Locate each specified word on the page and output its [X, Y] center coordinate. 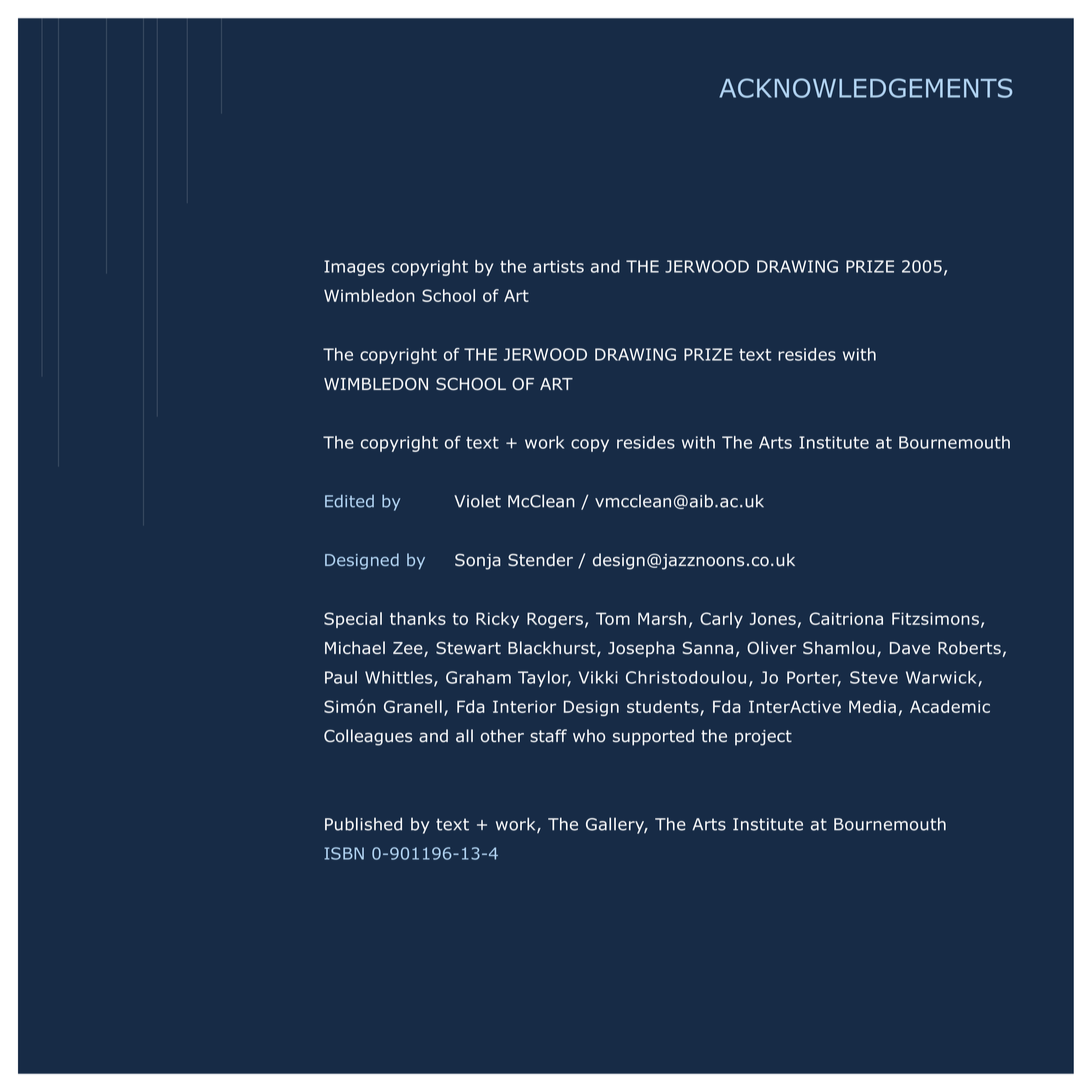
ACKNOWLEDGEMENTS [866, 88]
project [763, 738]
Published [363, 824]
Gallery [616, 825]
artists [558, 266]
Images [354, 268]
